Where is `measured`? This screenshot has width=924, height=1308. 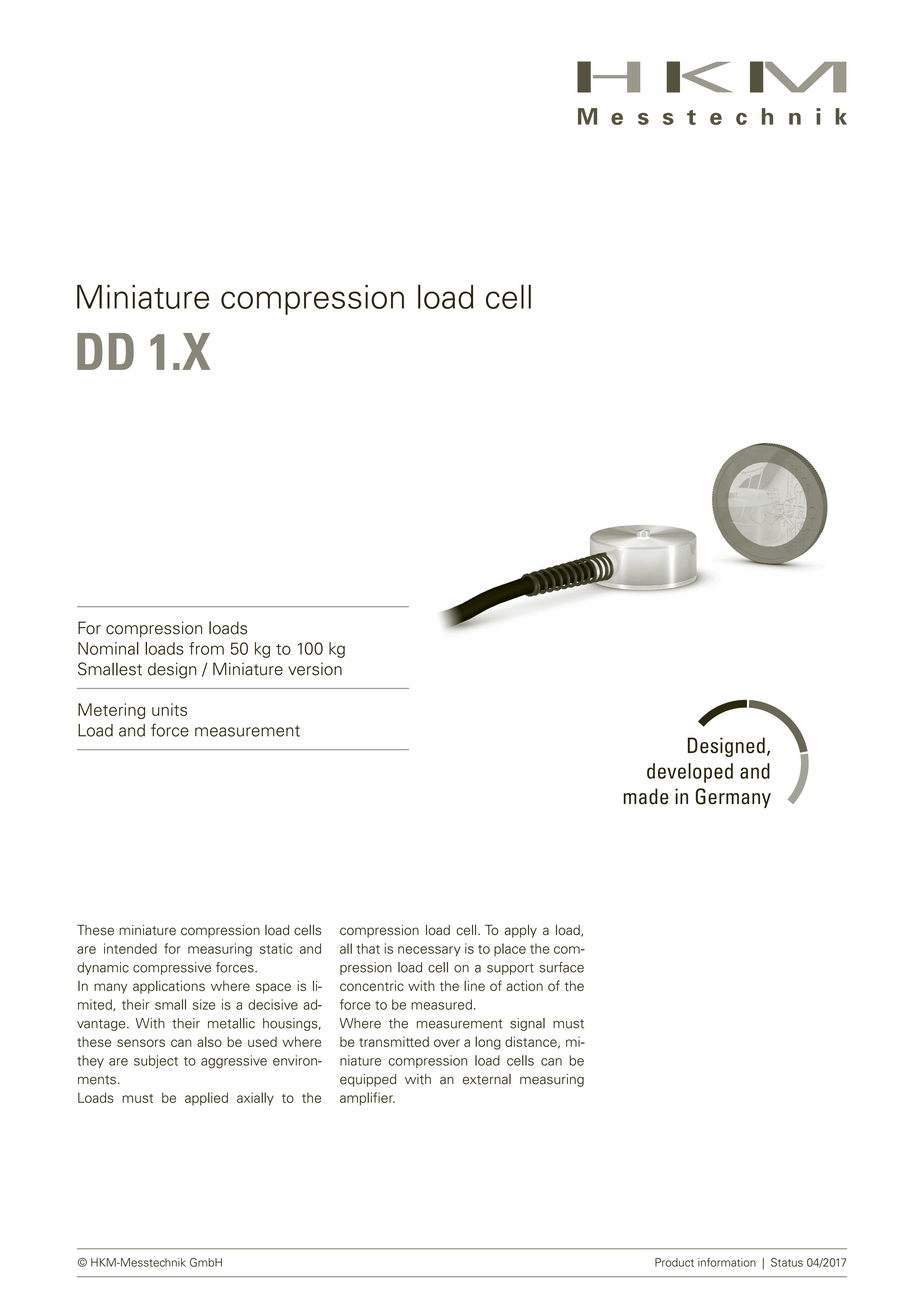 measured is located at coordinates (441, 1004).
